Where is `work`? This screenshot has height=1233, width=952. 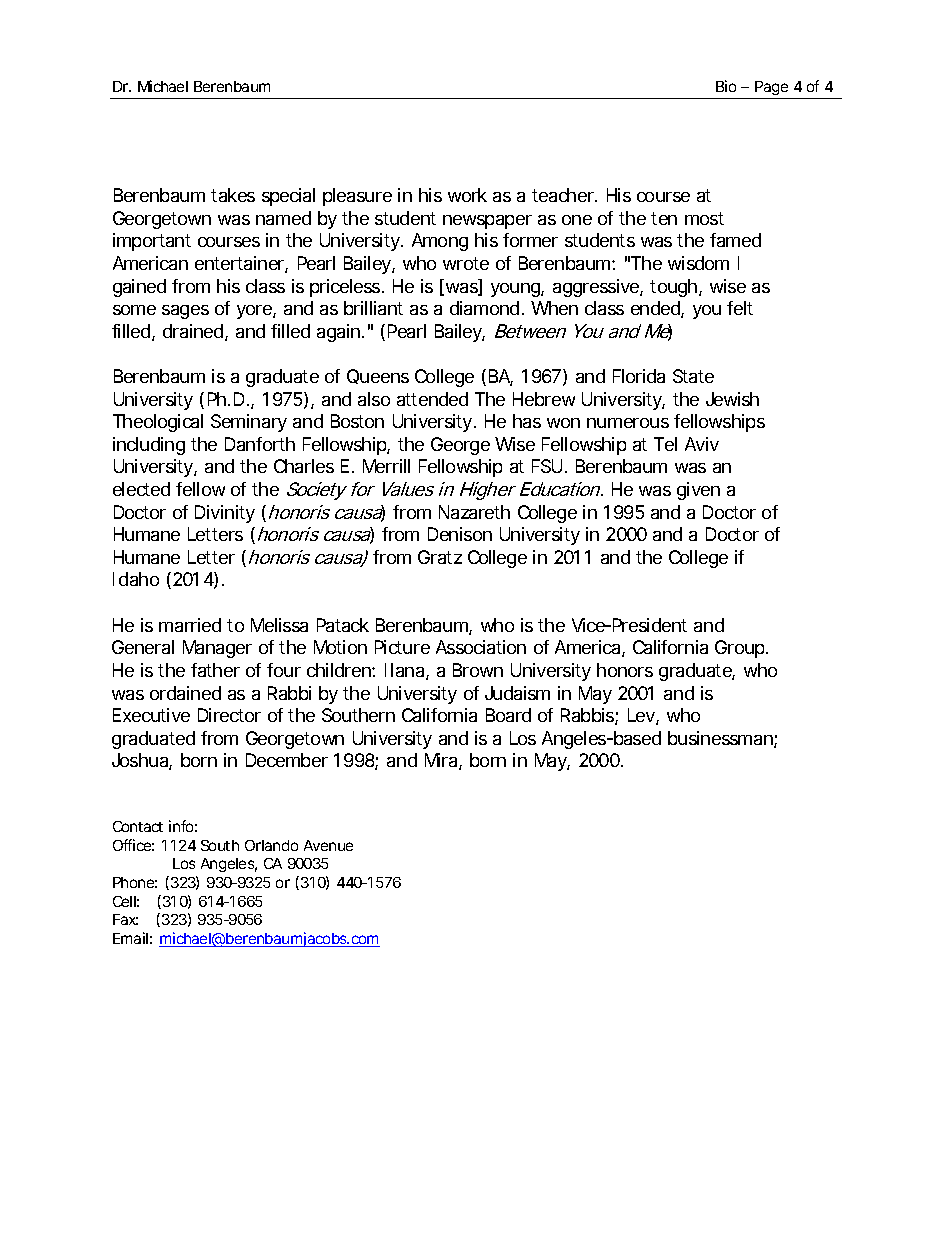
work is located at coordinates (467, 195).
